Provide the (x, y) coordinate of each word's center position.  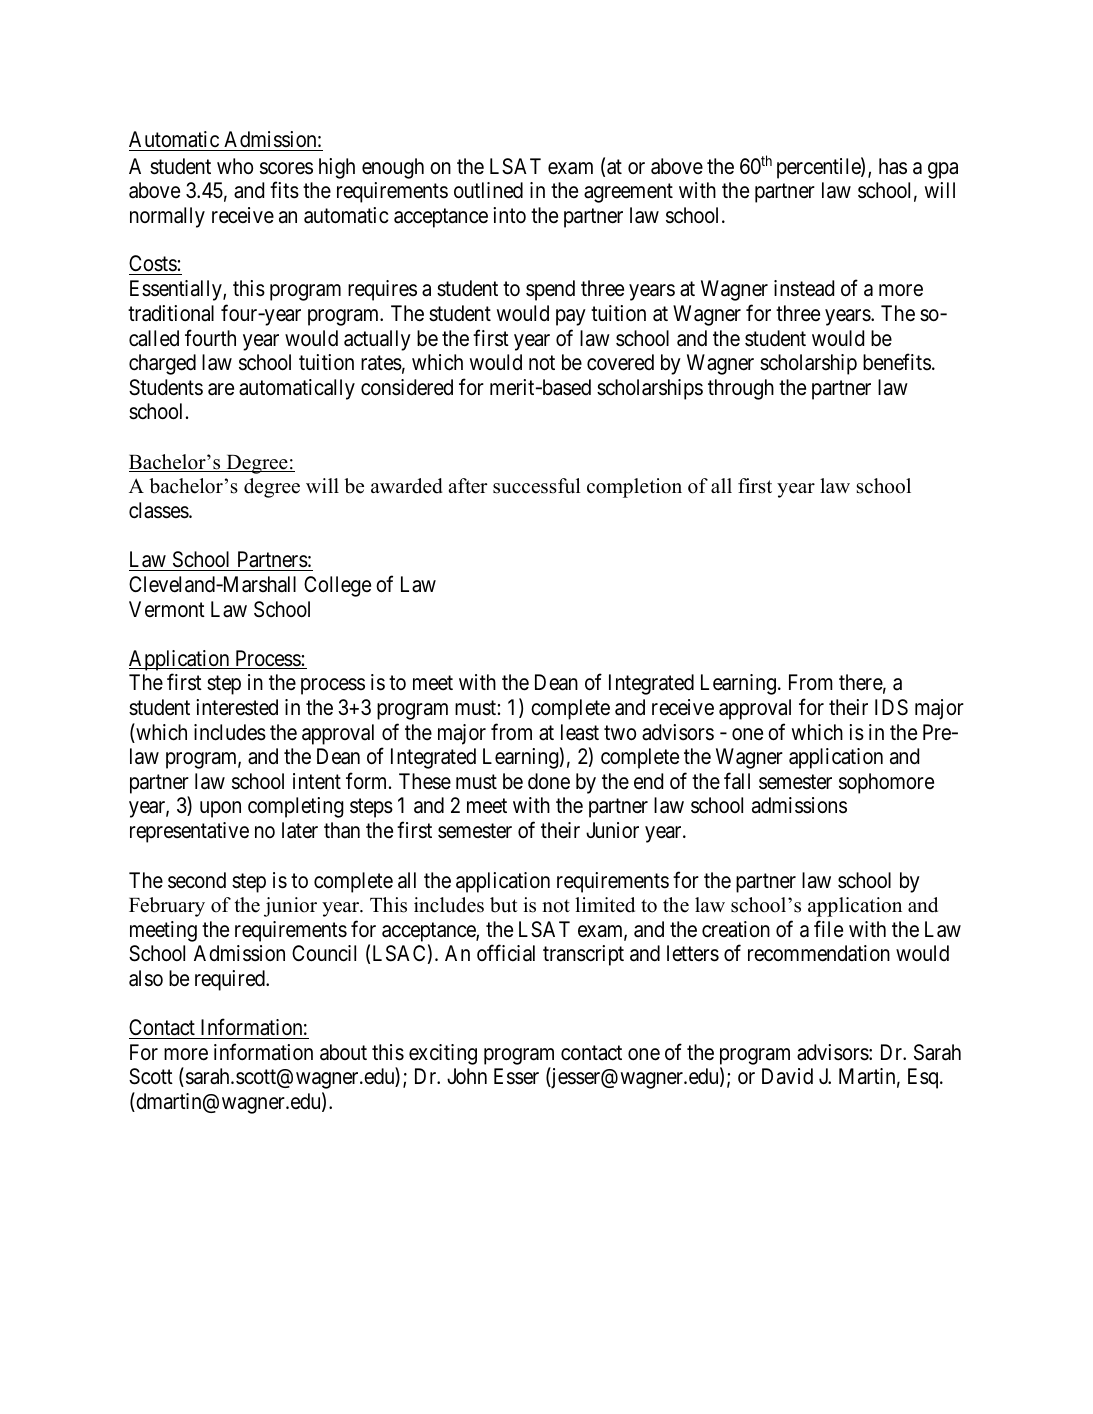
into (509, 215)
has (893, 166)
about (343, 1052)
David (787, 1076)
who (235, 166)
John (467, 1076)
